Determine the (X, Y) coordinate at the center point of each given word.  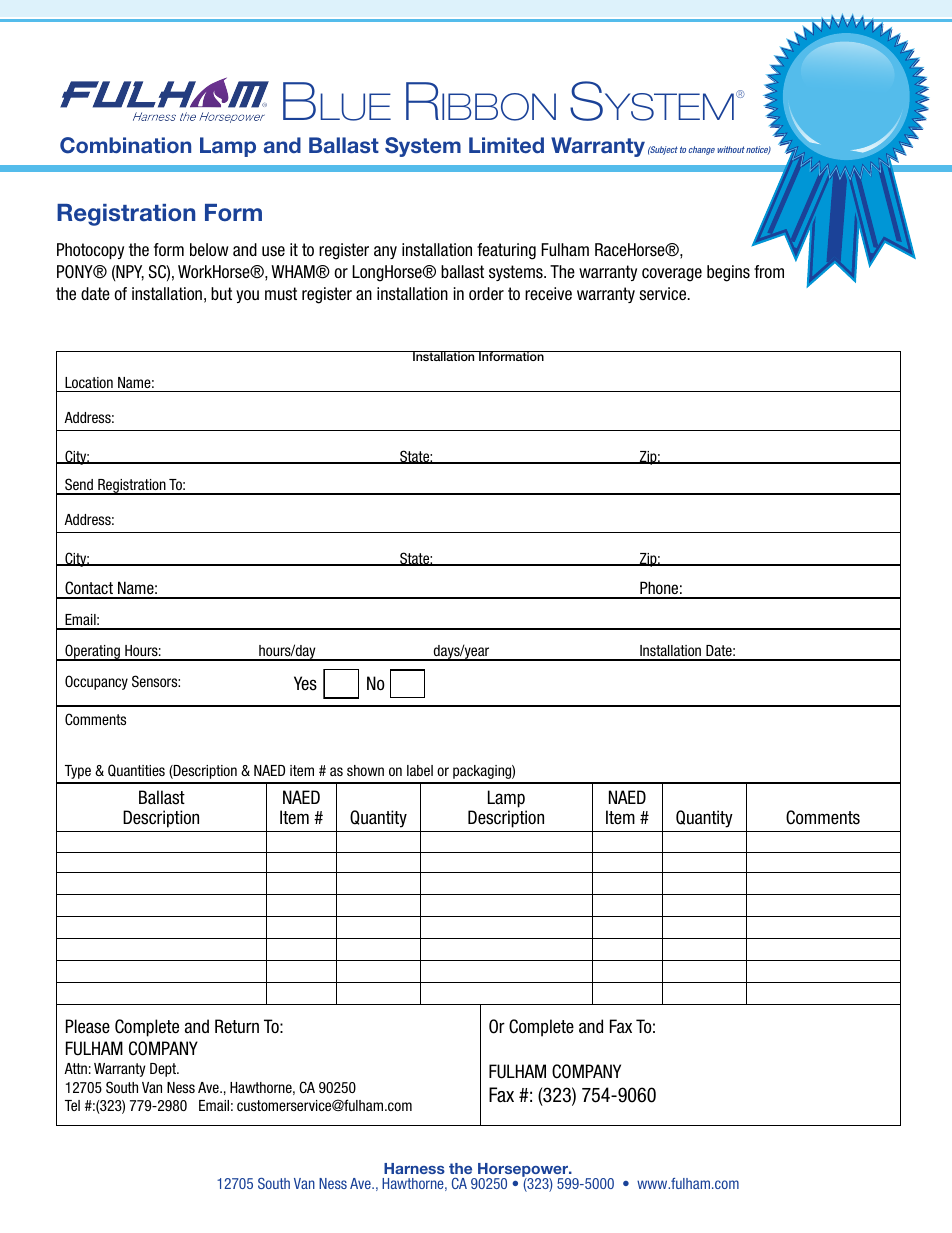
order (486, 294)
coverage (672, 275)
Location (89, 382)
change (701, 150)
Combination (125, 145)
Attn (75, 1068)
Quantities (136, 770)
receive (548, 294)
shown (365, 770)
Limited (506, 145)
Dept (164, 1070)
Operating (92, 652)
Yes (305, 683)
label (420, 770)
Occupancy (96, 682)
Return (237, 1026)
